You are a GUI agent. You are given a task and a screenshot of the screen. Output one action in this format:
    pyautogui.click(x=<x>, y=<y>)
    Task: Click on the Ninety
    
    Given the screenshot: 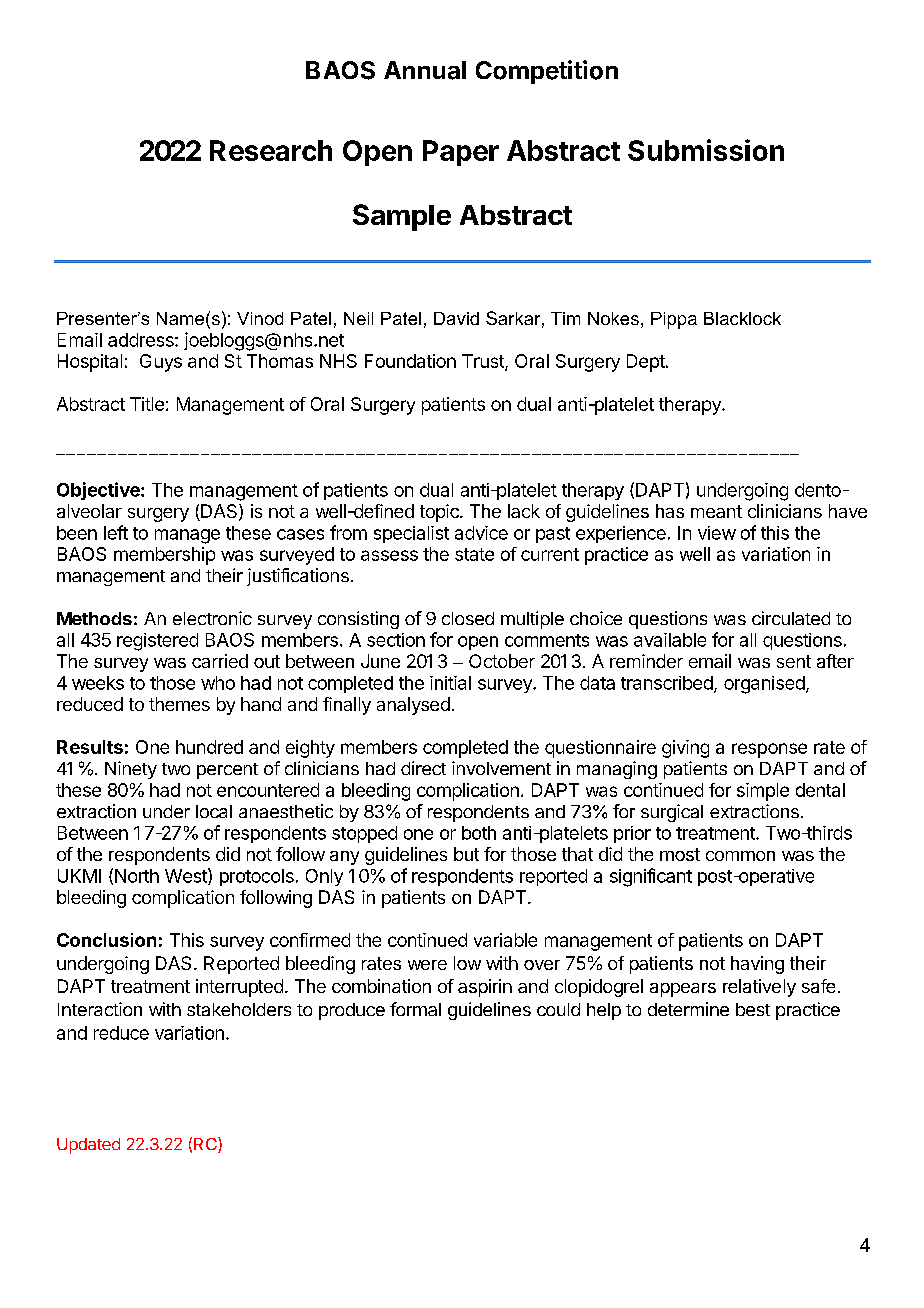 What is the action you would take?
    pyautogui.click(x=131, y=770)
